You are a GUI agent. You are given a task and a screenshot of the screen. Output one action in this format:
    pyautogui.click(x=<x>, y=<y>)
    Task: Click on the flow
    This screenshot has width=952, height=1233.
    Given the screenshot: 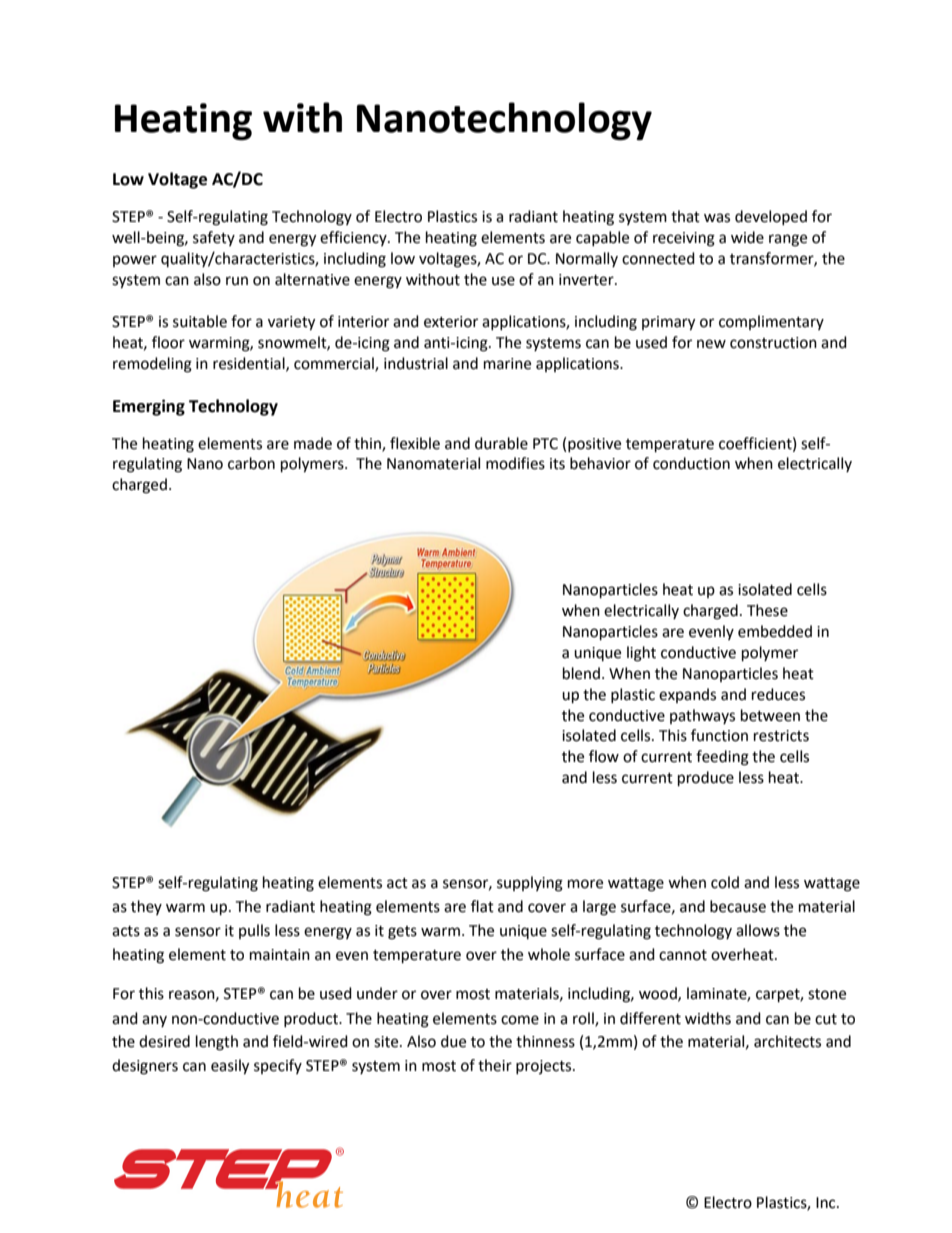 What is the action you would take?
    pyautogui.click(x=604, y=756)
